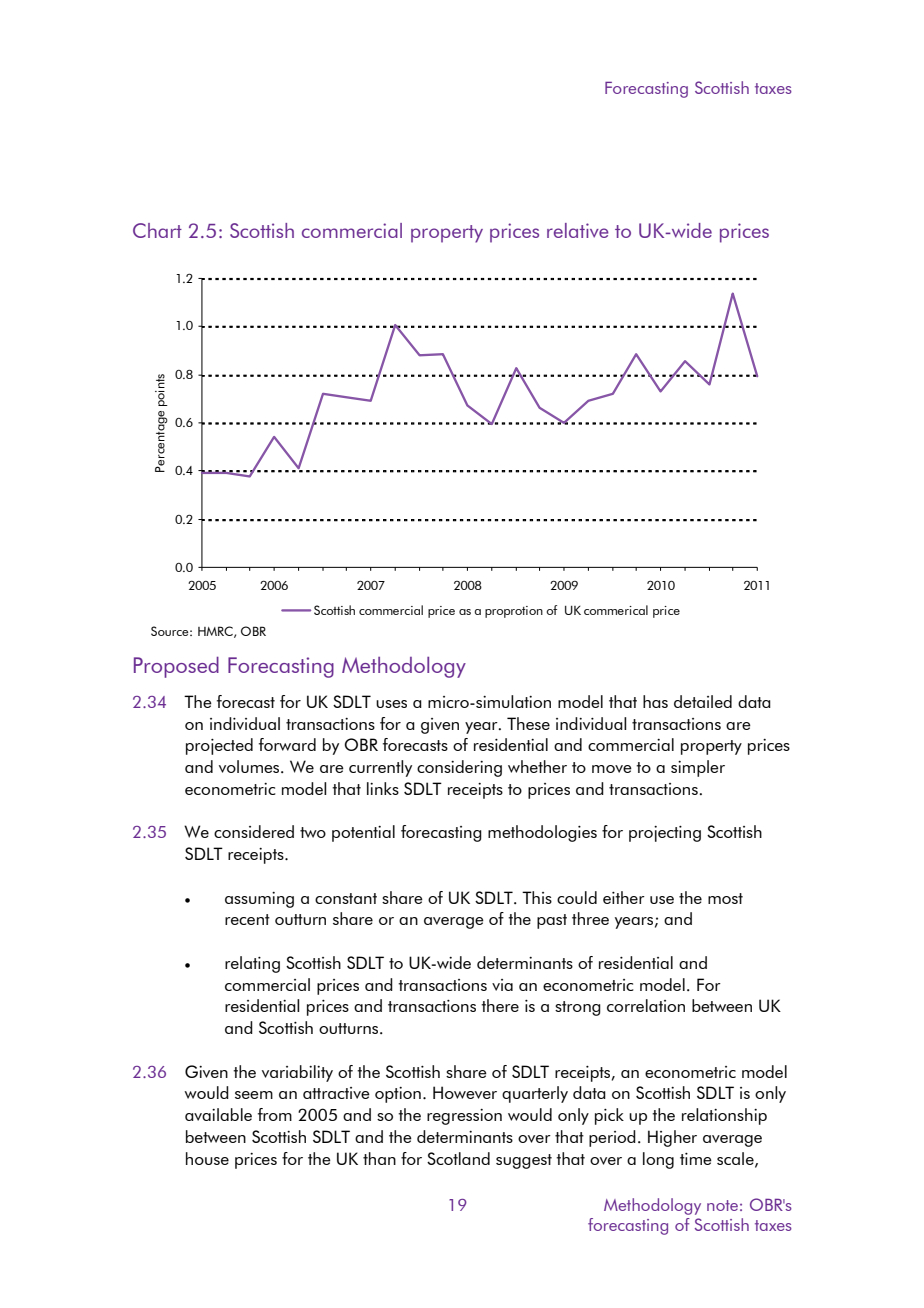  I want to click on commerical, so click(616, 610).
